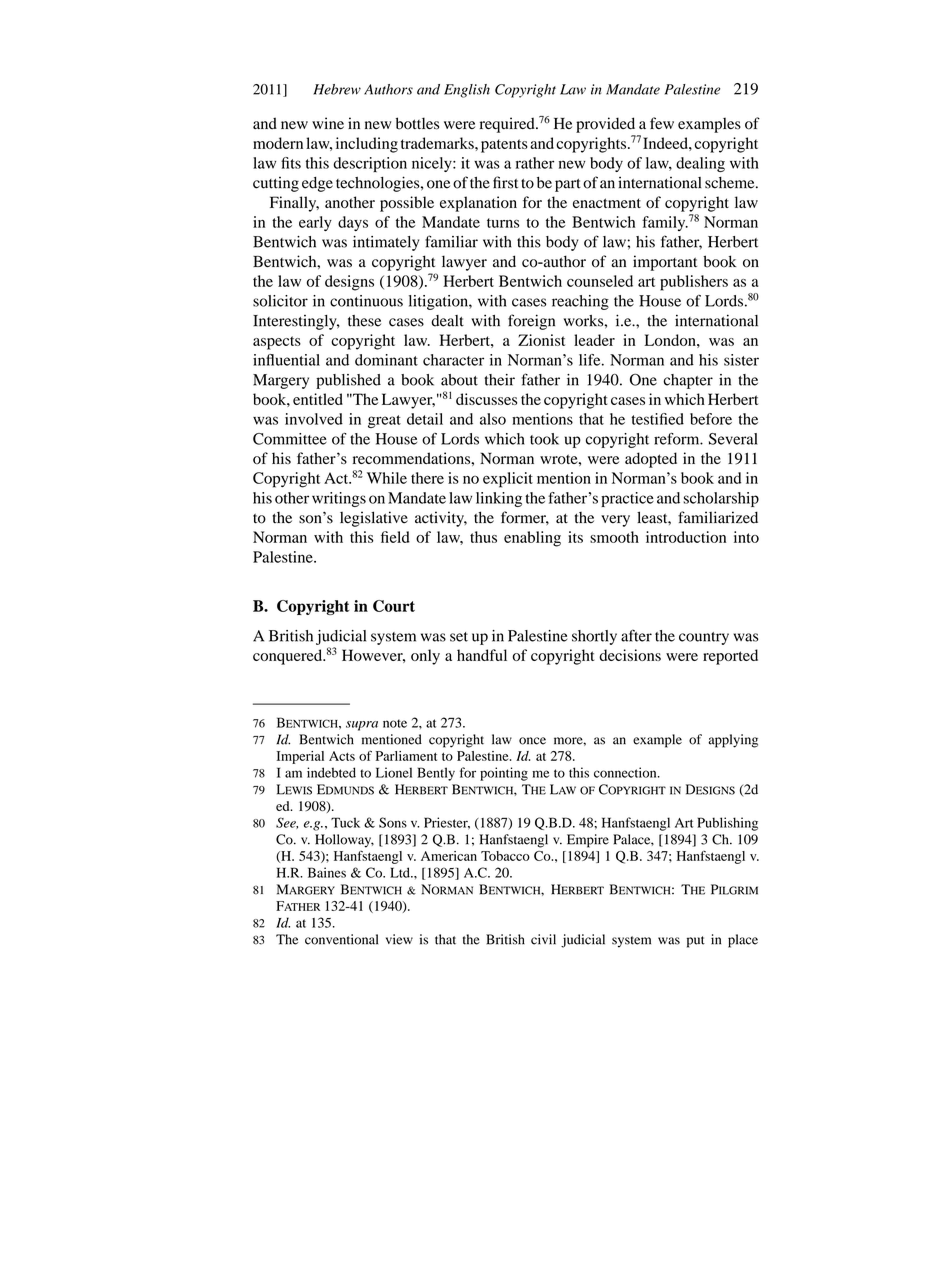  What do you see at coordinates (504, 146) in the screenshot?
I see `patents` at bounding box center [504, 146].
